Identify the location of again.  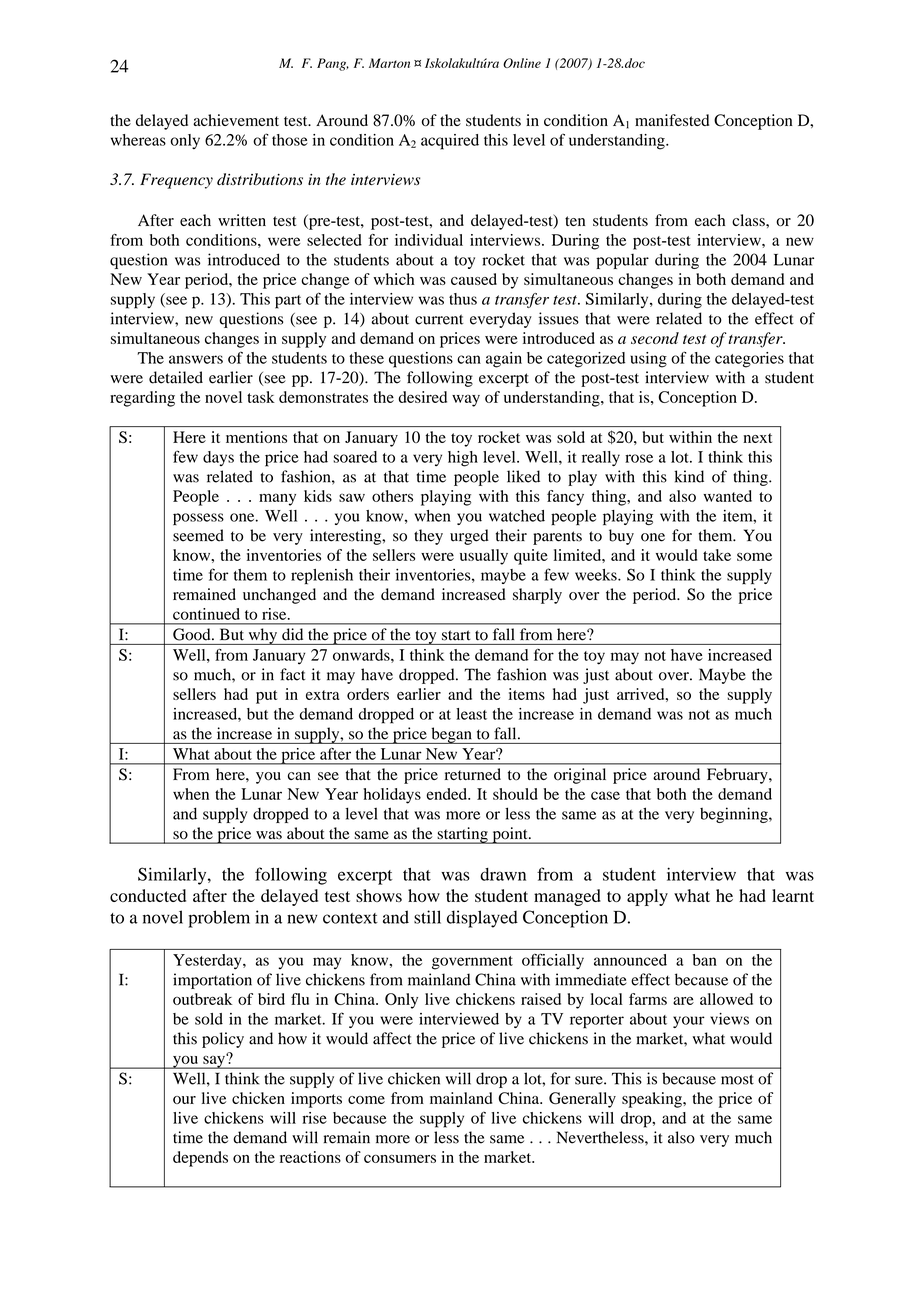
(504, 360).
